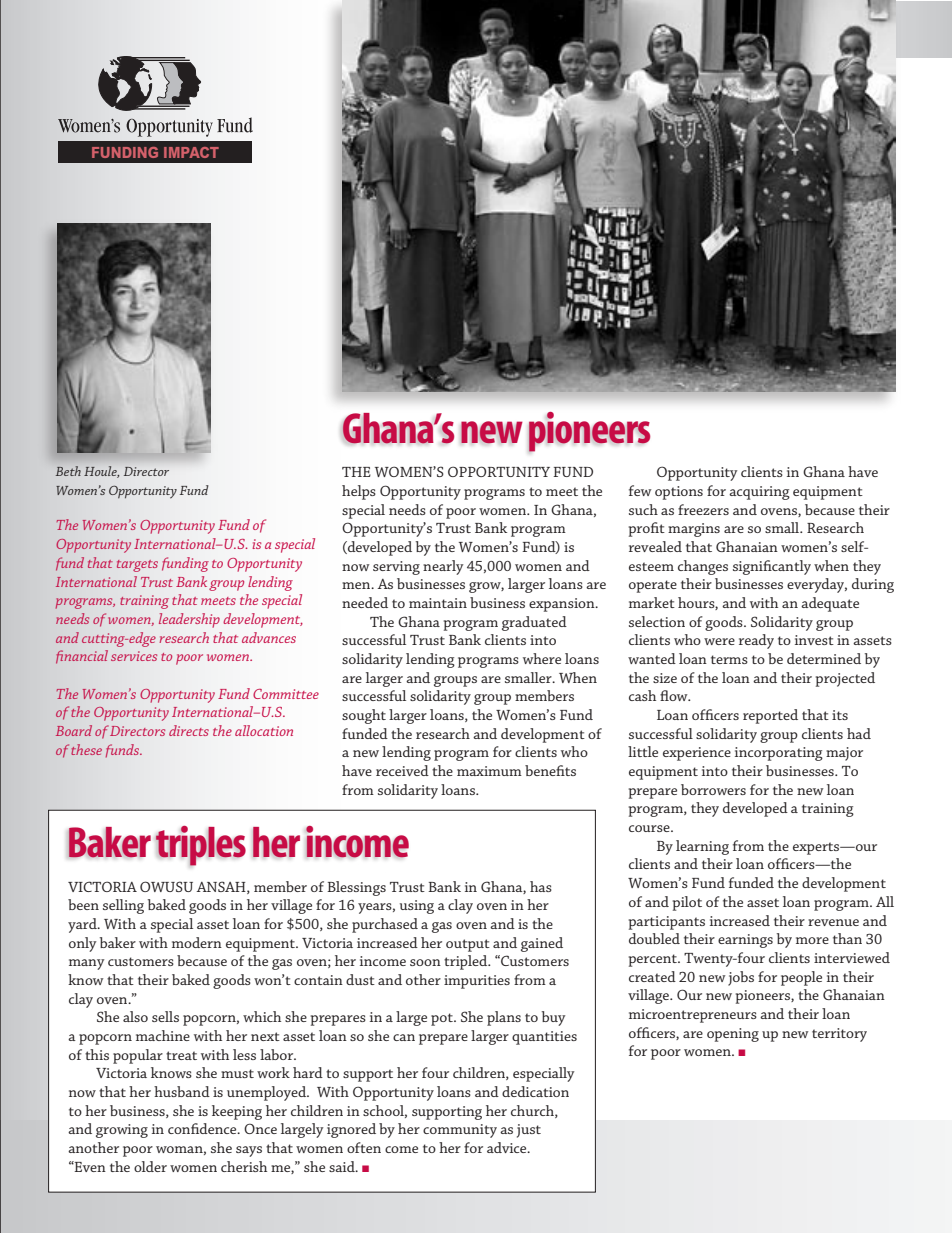 Image resolution: width=952 pixels, height=1233 pixels. Describe the element at coordinates (359, 492) in the page. I see `helps` at that location.
